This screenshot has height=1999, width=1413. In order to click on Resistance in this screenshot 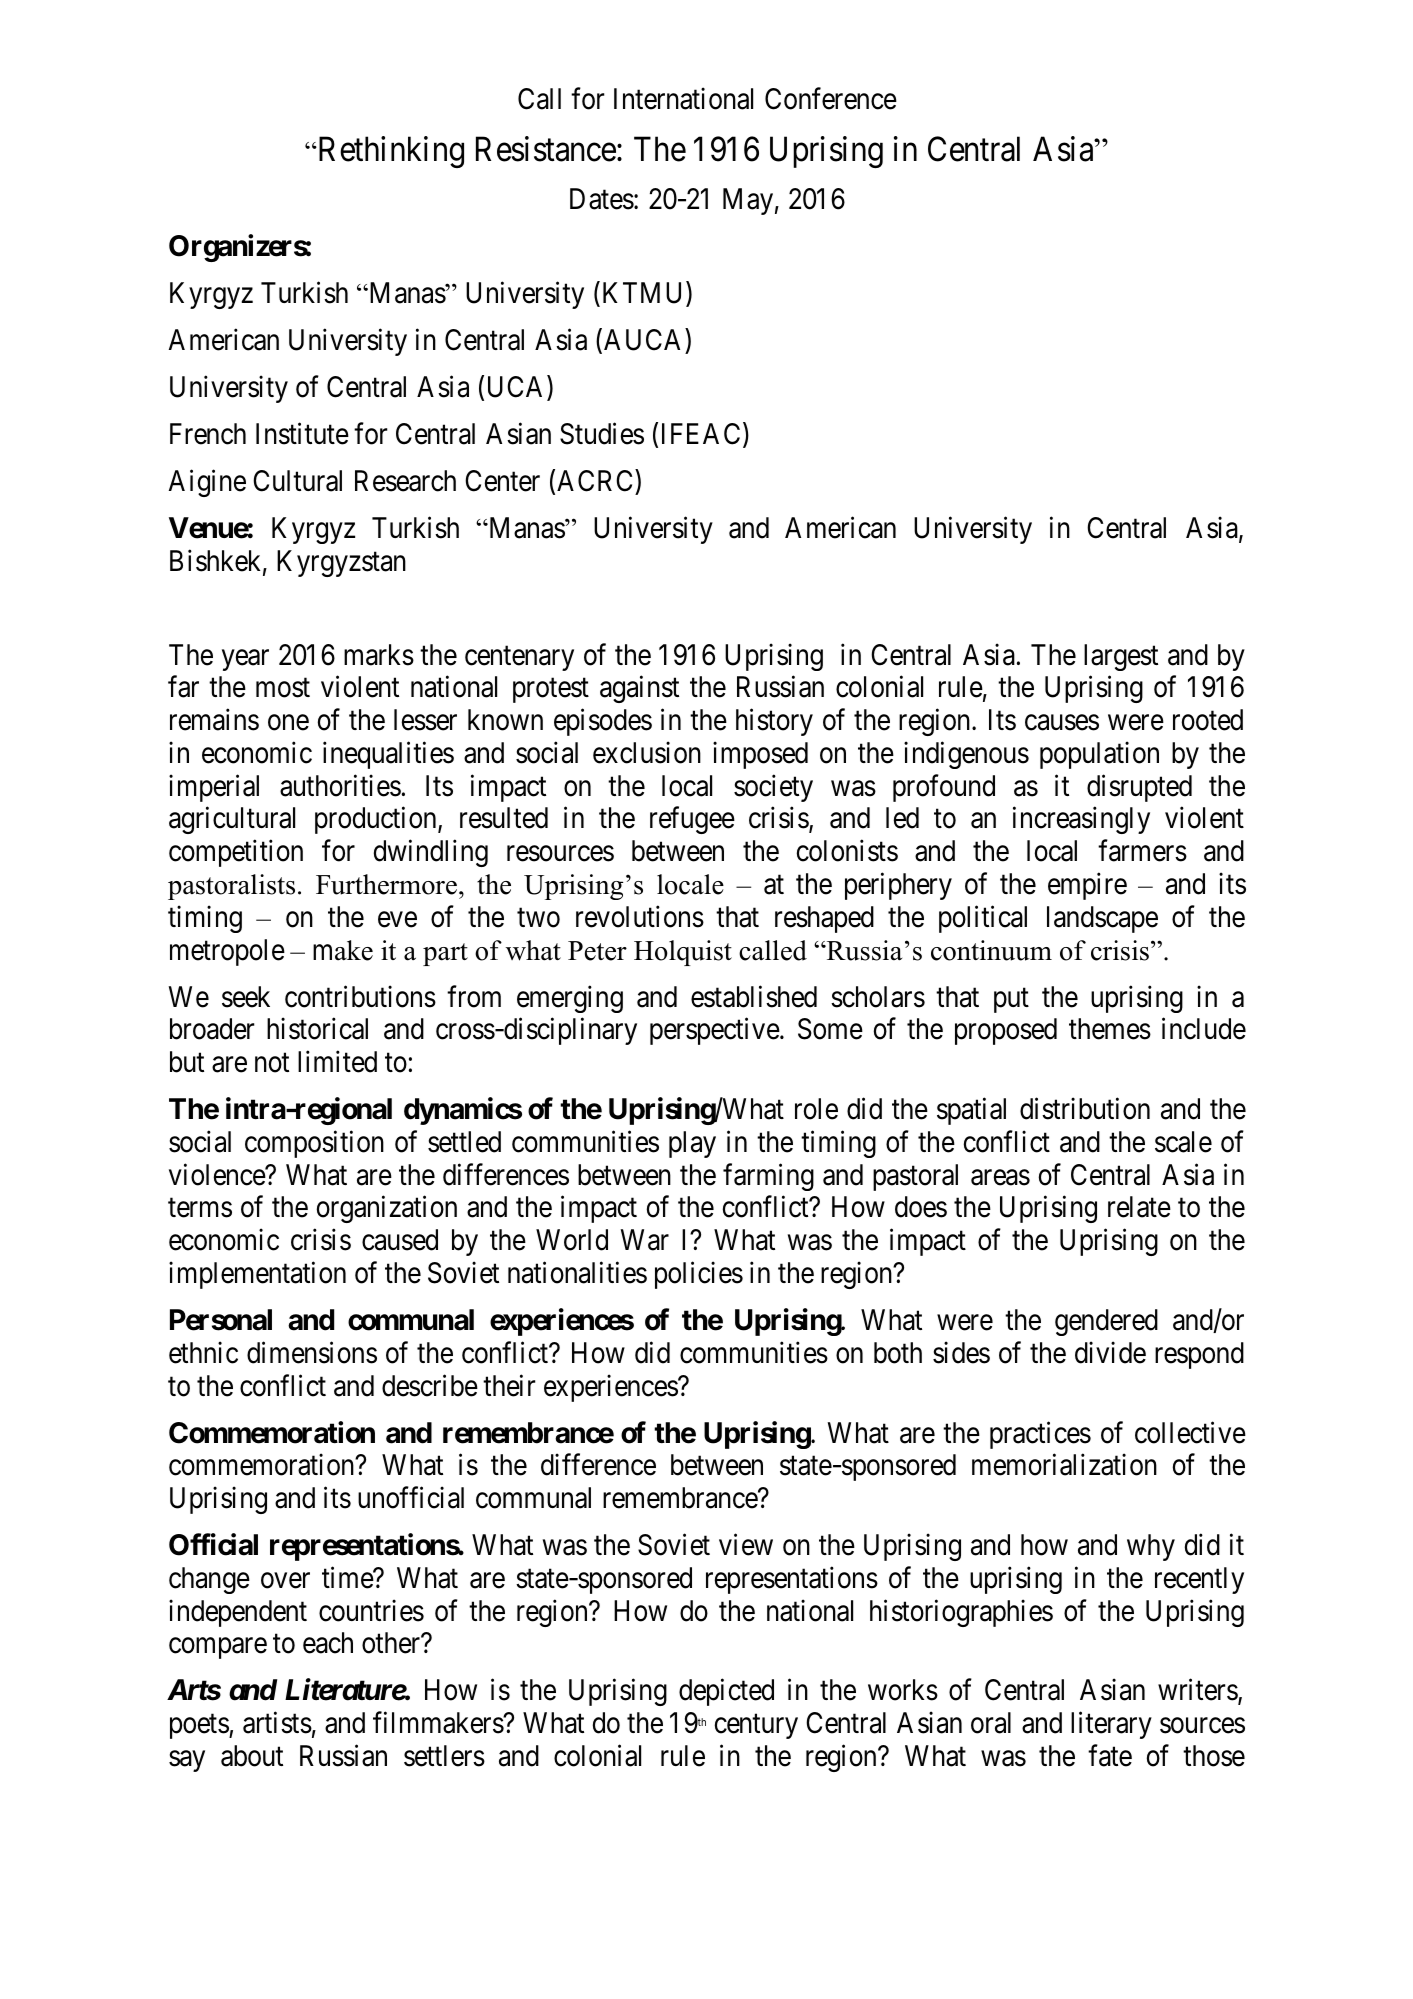, I will do `click(546, 149)`.
